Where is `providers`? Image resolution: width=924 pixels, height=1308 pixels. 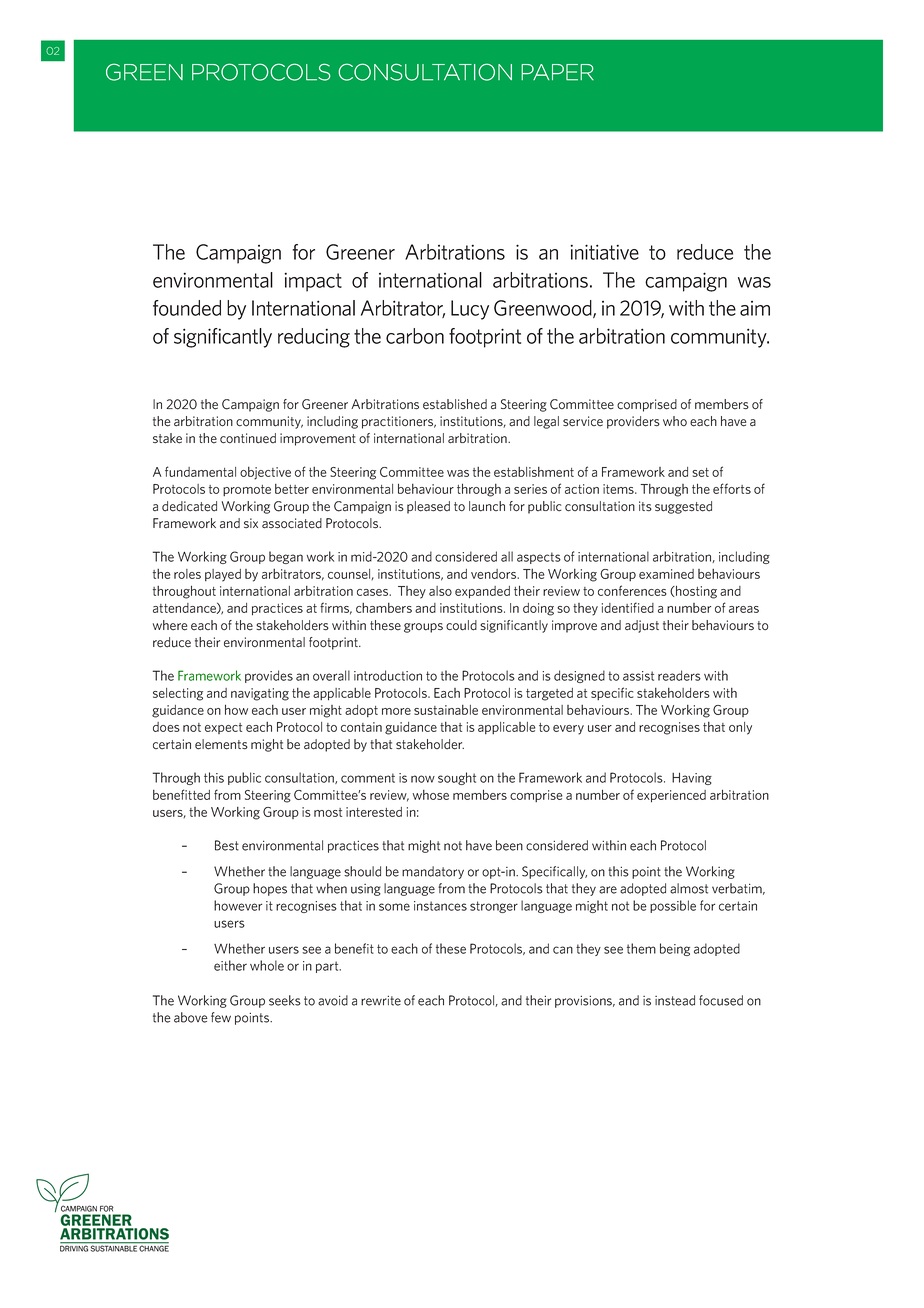
providers is located at coordinates (633, 422).
